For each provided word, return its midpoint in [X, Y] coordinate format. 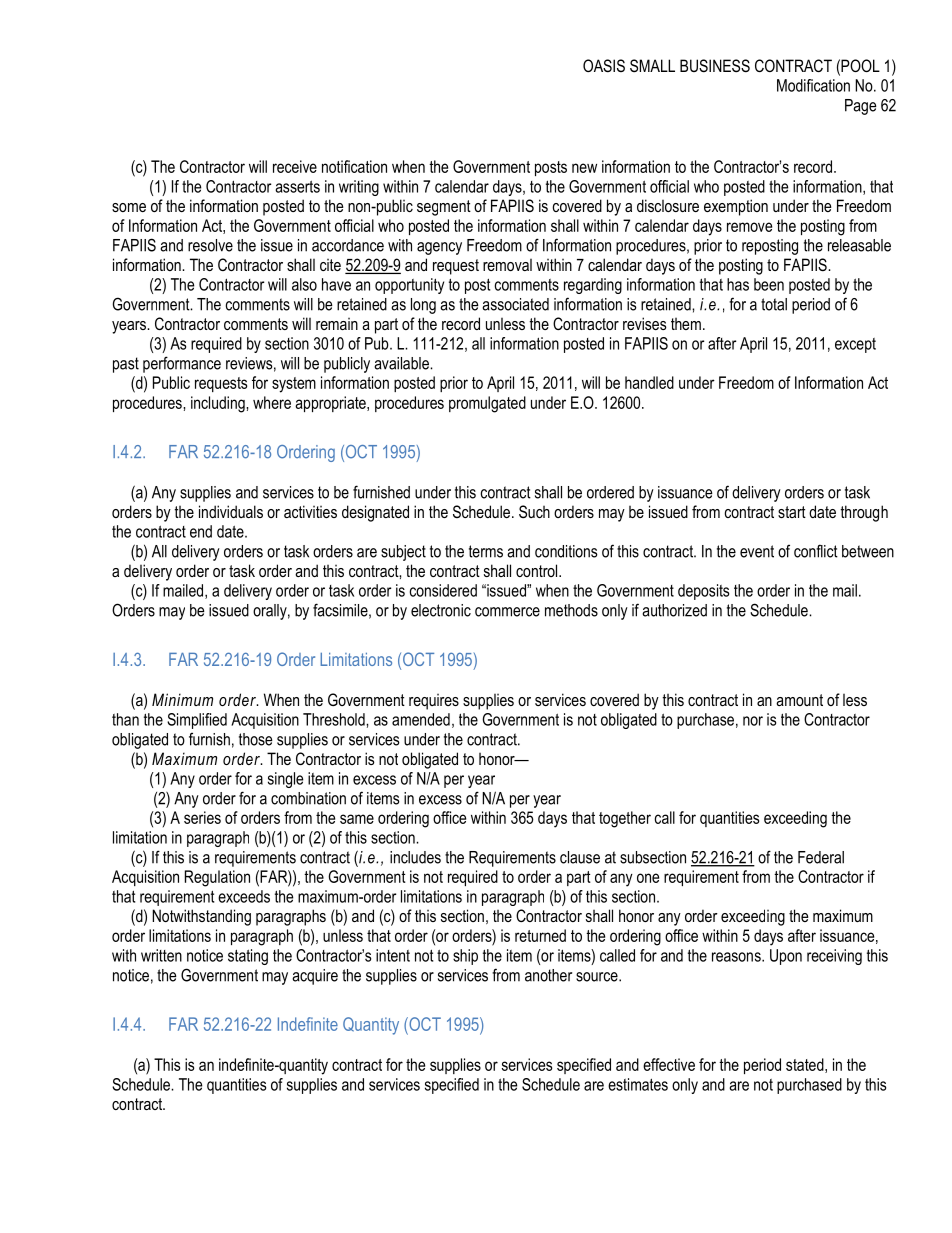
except [855, 345]
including [219, 404]
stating [248, 957]
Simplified [197, 721]
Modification [813, 85]
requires [434, 702]
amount [799, 700]
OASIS [604, 66]
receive [295, 166]
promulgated [487, 404]
